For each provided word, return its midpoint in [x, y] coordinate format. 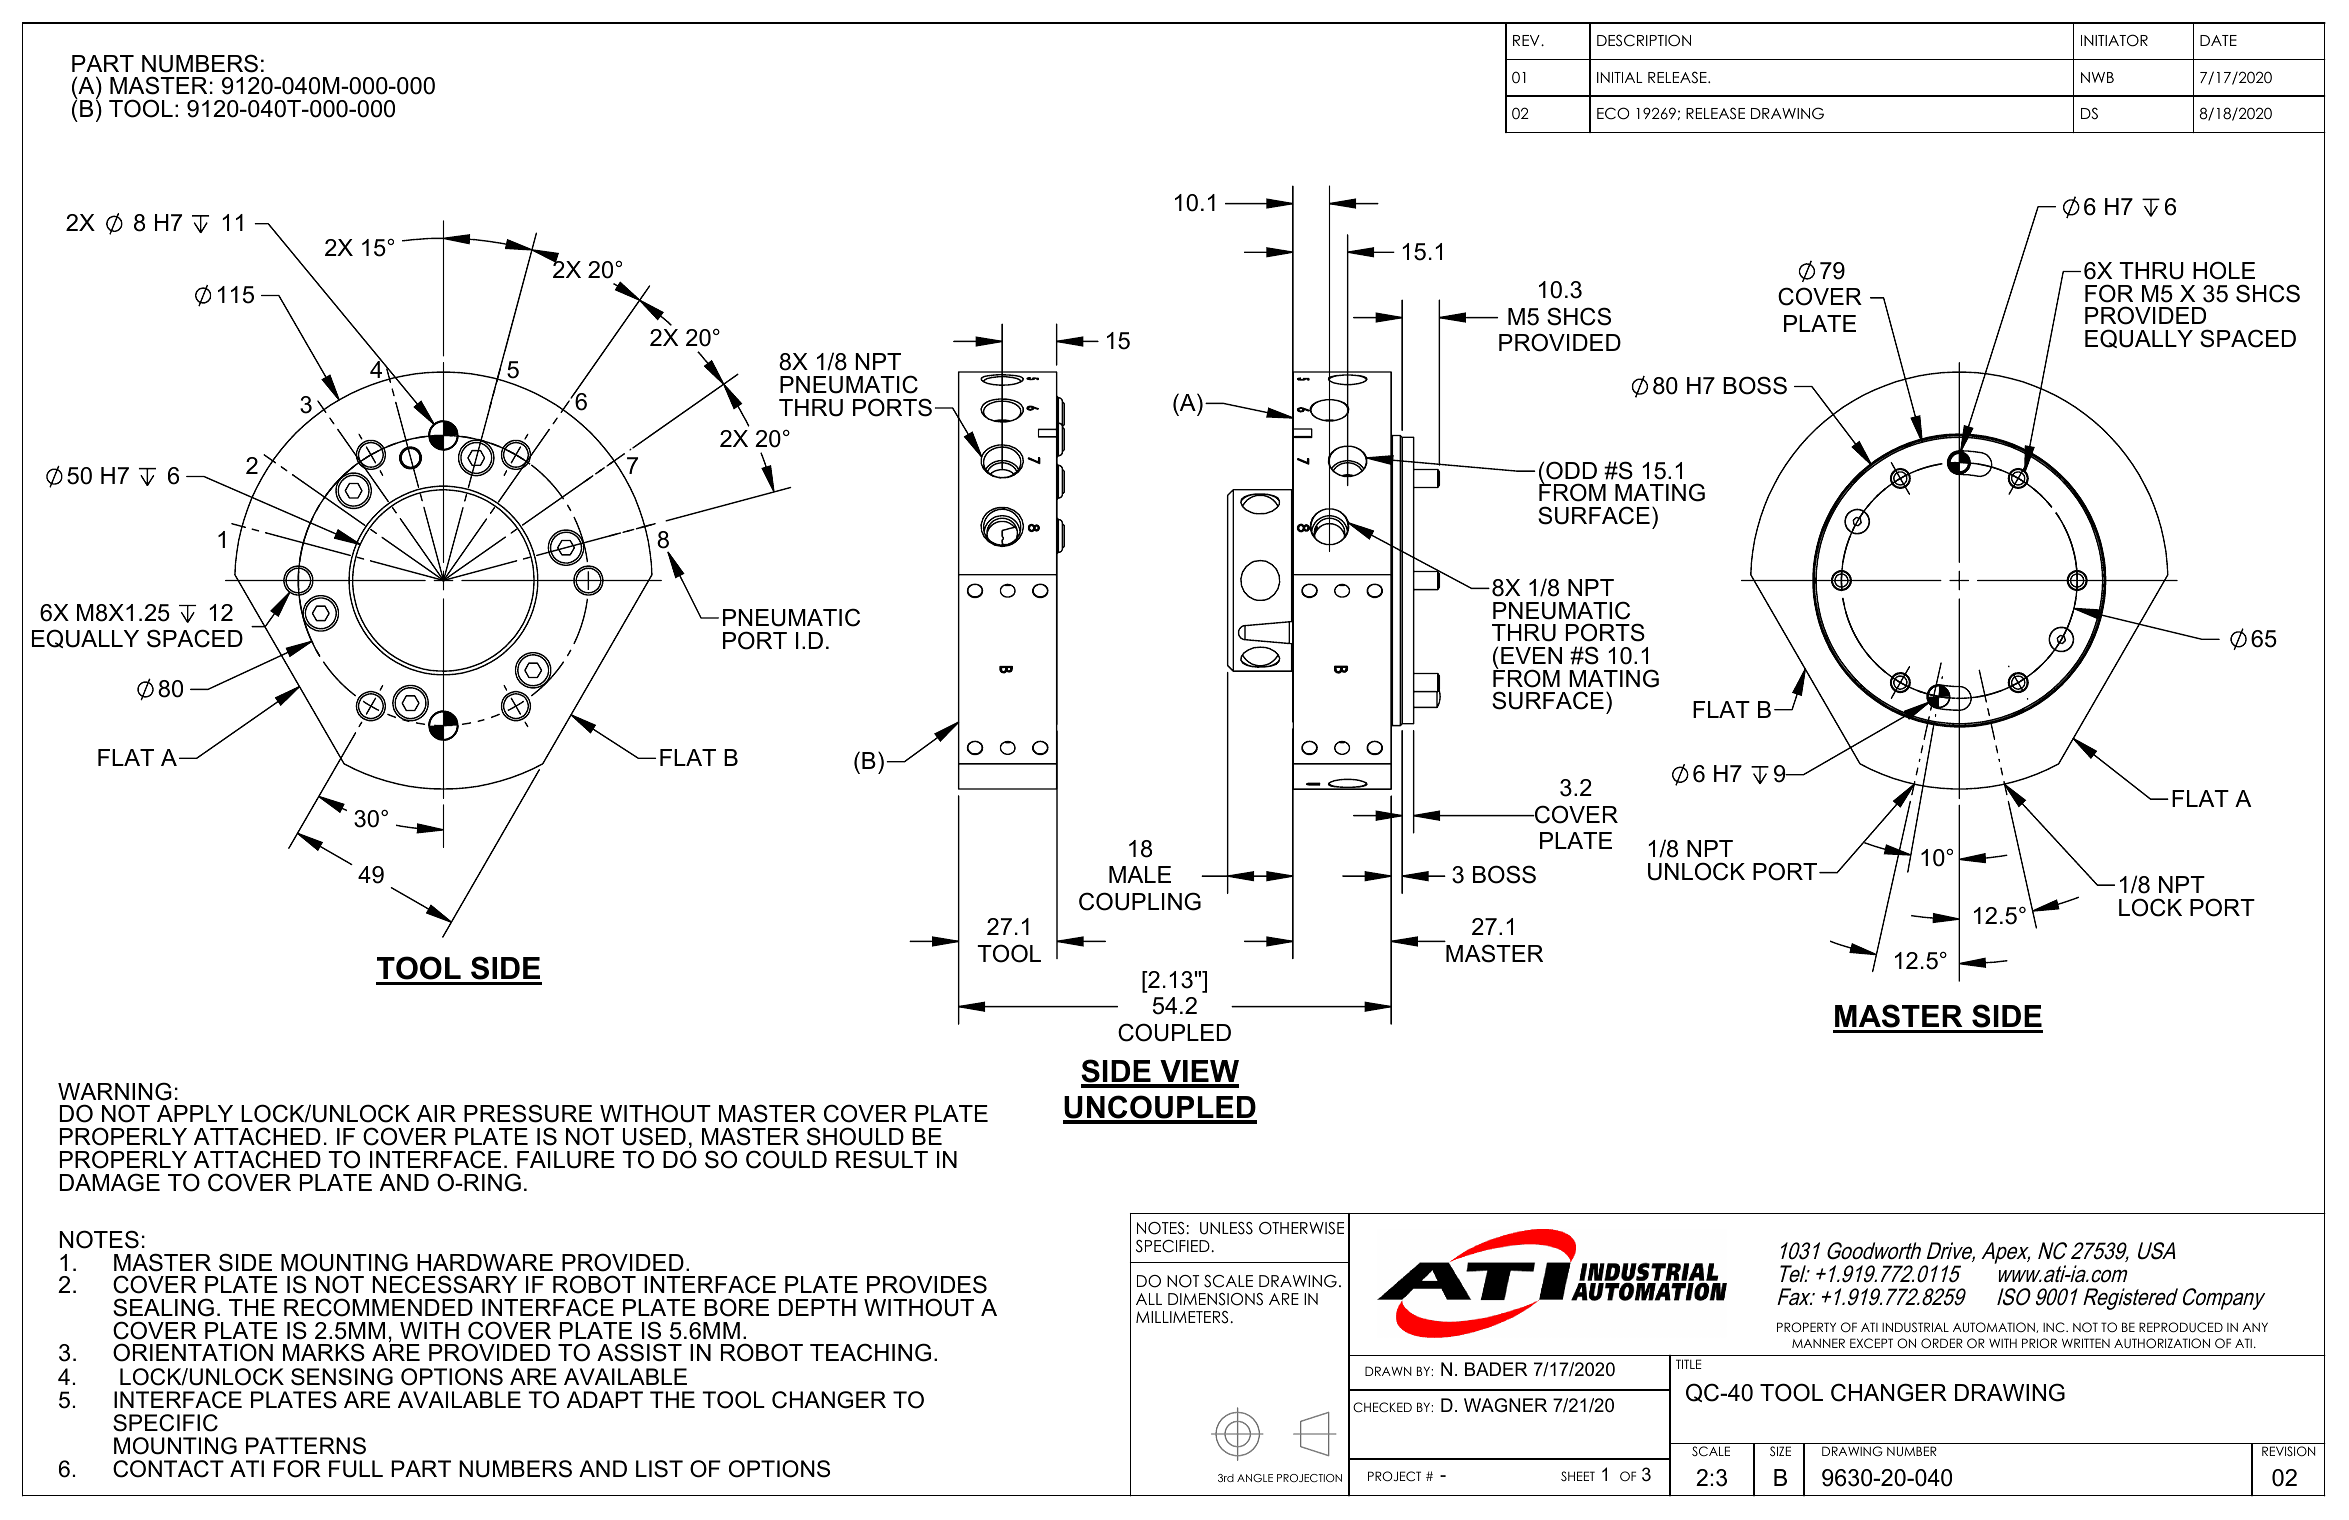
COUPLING [1140, 901]
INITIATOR [2114, 40]
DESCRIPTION [1644, 40]
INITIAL [1619, 77]
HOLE [2224, 270]
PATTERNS [306, 1446]
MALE [1140, 874]
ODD [1571, 470]
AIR [436, 1113]
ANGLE [1255, 1478]
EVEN [1531, 655]
